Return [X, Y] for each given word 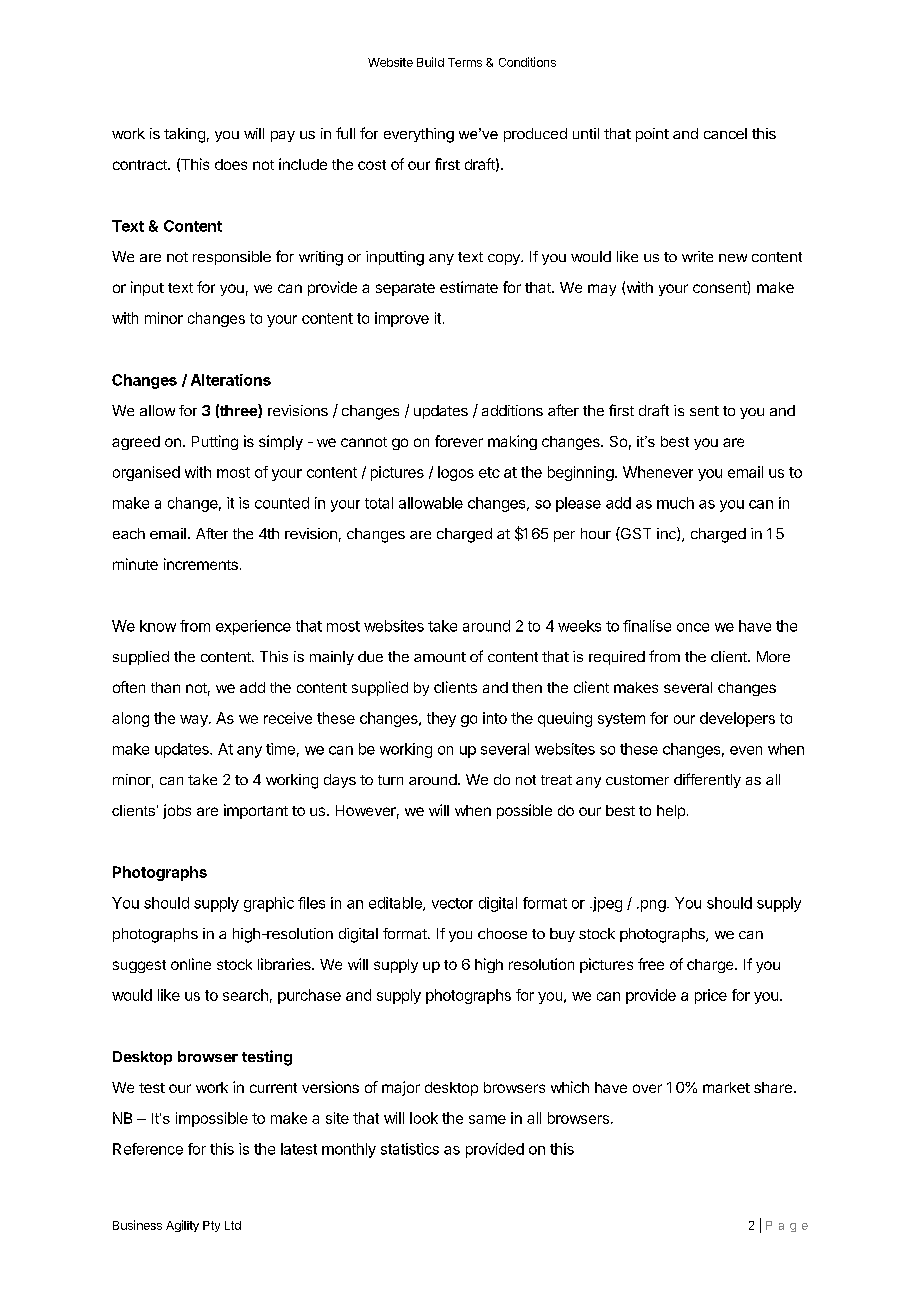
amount [440, 657]
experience [253, 627]
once [693, 627]
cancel [725, 133]
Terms [465, 62]
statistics [410, 1149]
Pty [211, 1226]
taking [184, 135]
